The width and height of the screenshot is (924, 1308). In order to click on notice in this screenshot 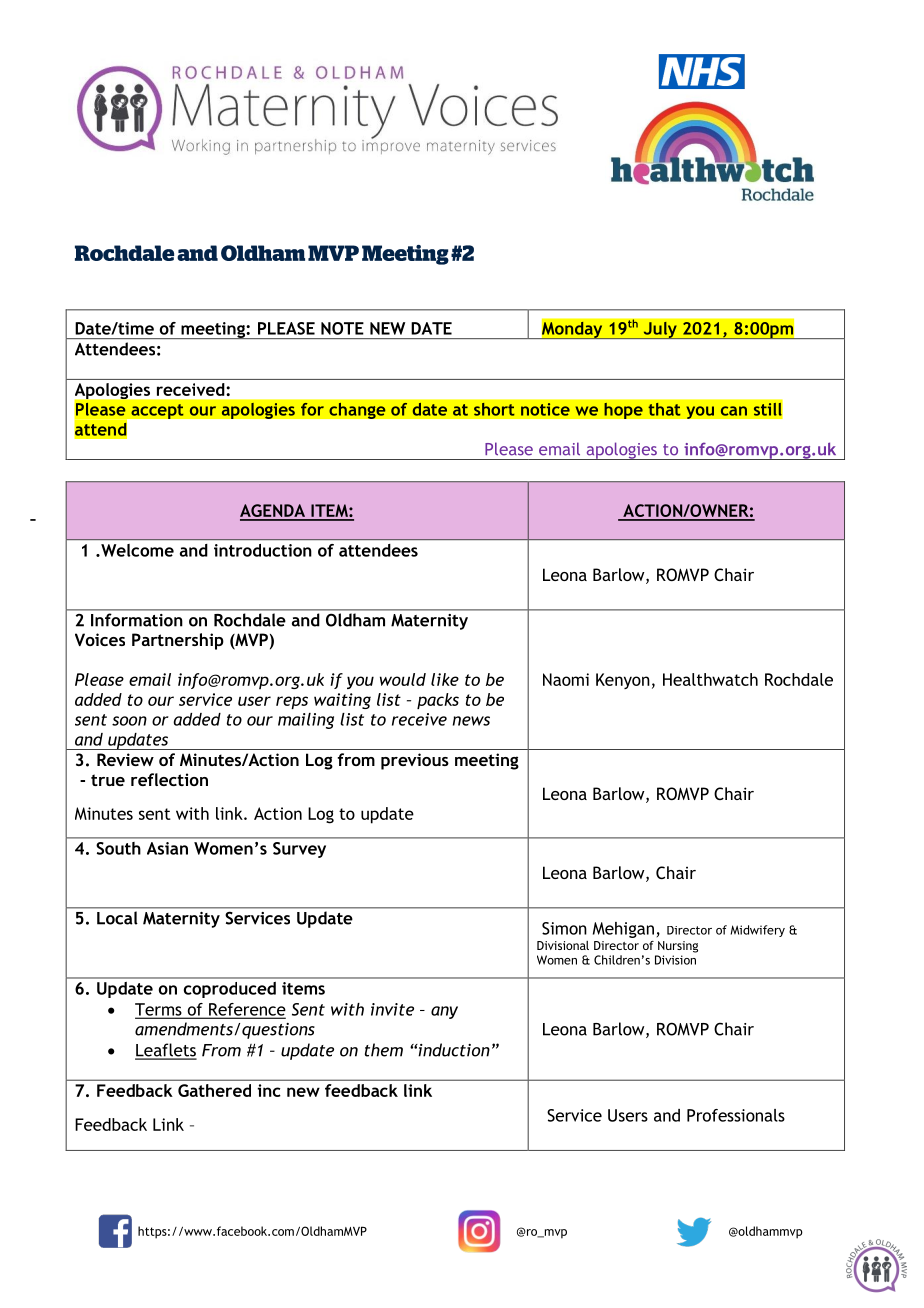, I will do `click(545, 409)`.
